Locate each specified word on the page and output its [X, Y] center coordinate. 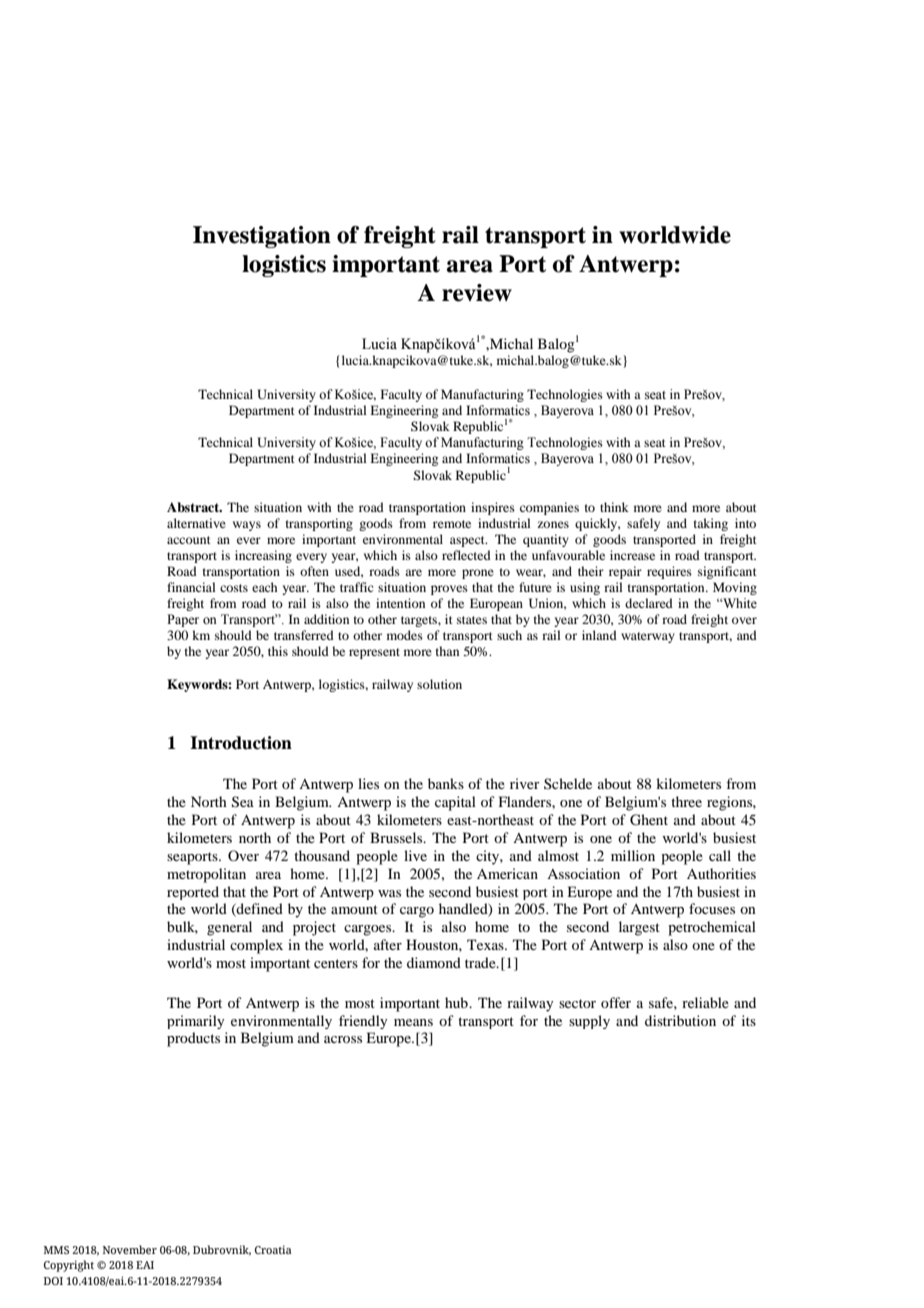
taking [711, 524]
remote [452, 524]
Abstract [194, 507]
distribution [680, 1020]
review [477, 293]
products [193, 1039]
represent [374, 653]
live [415, 855]
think [614, 507]
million [633, 855]
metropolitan [206, 875]
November [130, 1249]
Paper [183, 620]
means [413, 1022]
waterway [648, 637]
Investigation [262, 237]
